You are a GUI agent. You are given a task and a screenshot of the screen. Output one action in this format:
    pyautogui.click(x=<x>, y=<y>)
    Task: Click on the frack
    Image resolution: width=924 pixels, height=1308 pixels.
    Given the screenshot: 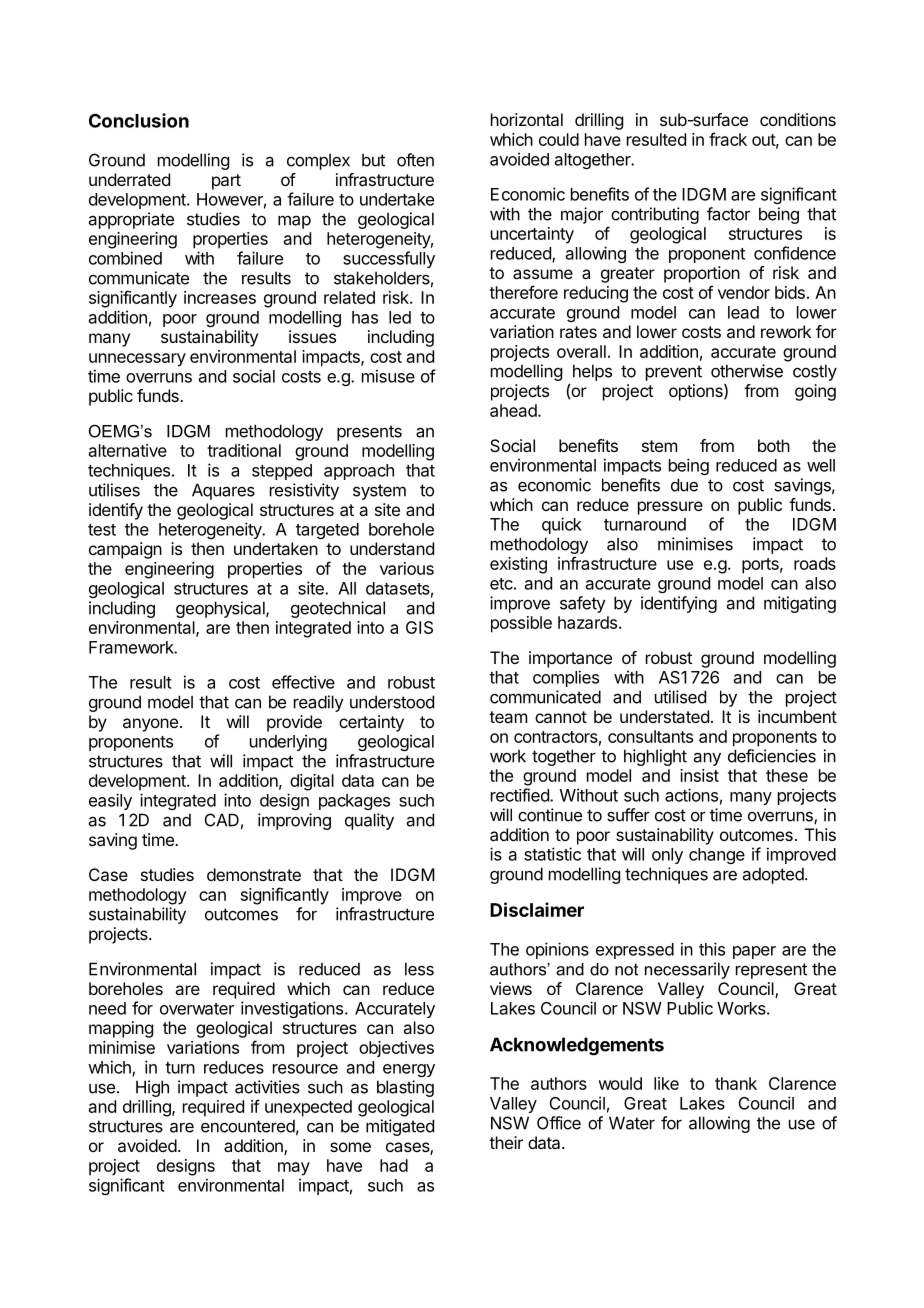 What is the action you would take?
    pyautogui.click(x=728, y=139)
